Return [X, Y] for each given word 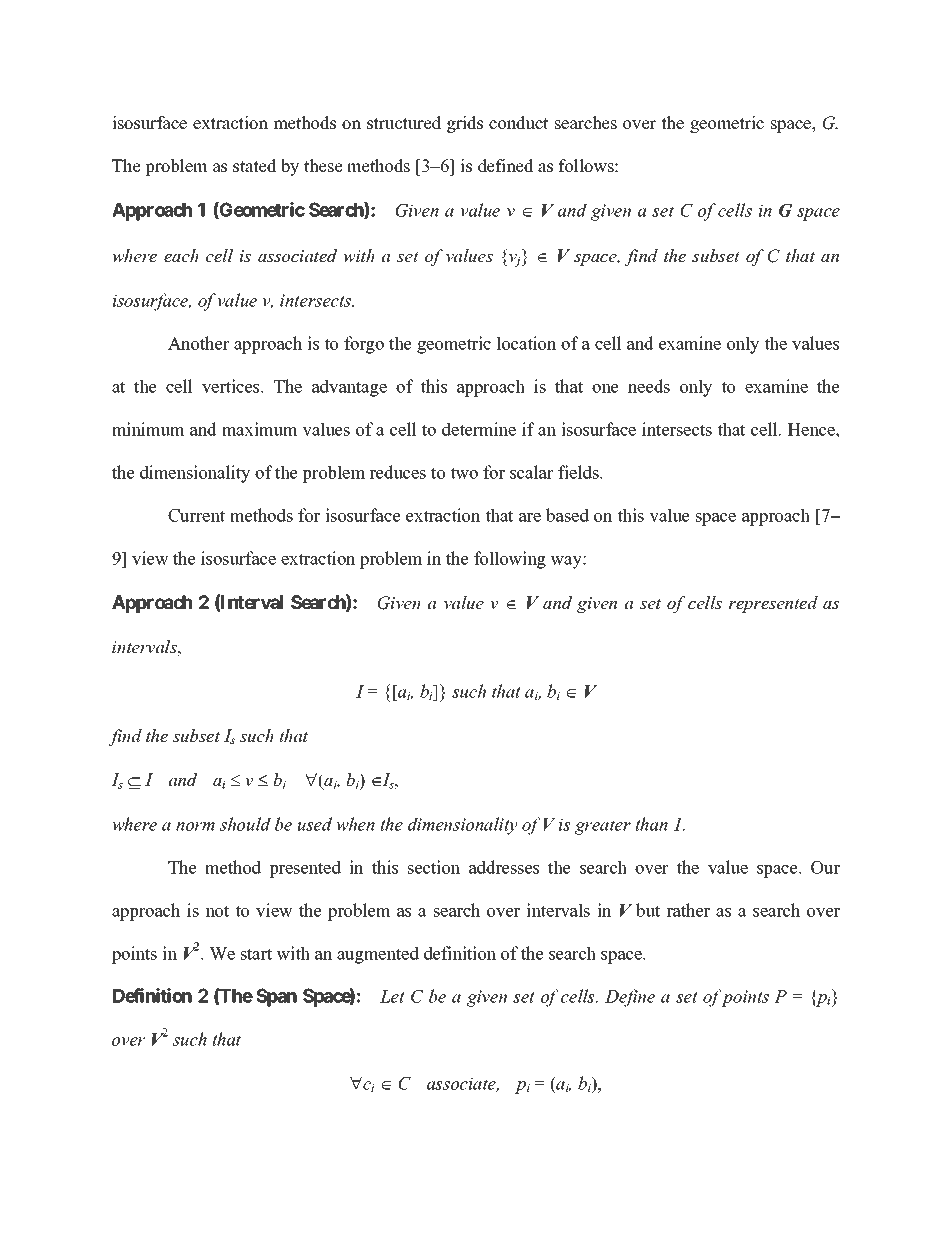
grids [465, 124]
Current [196, 515]
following [510, 560]
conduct [518, 123]
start [256, 954]
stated [255, 166]
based [567, 515]
